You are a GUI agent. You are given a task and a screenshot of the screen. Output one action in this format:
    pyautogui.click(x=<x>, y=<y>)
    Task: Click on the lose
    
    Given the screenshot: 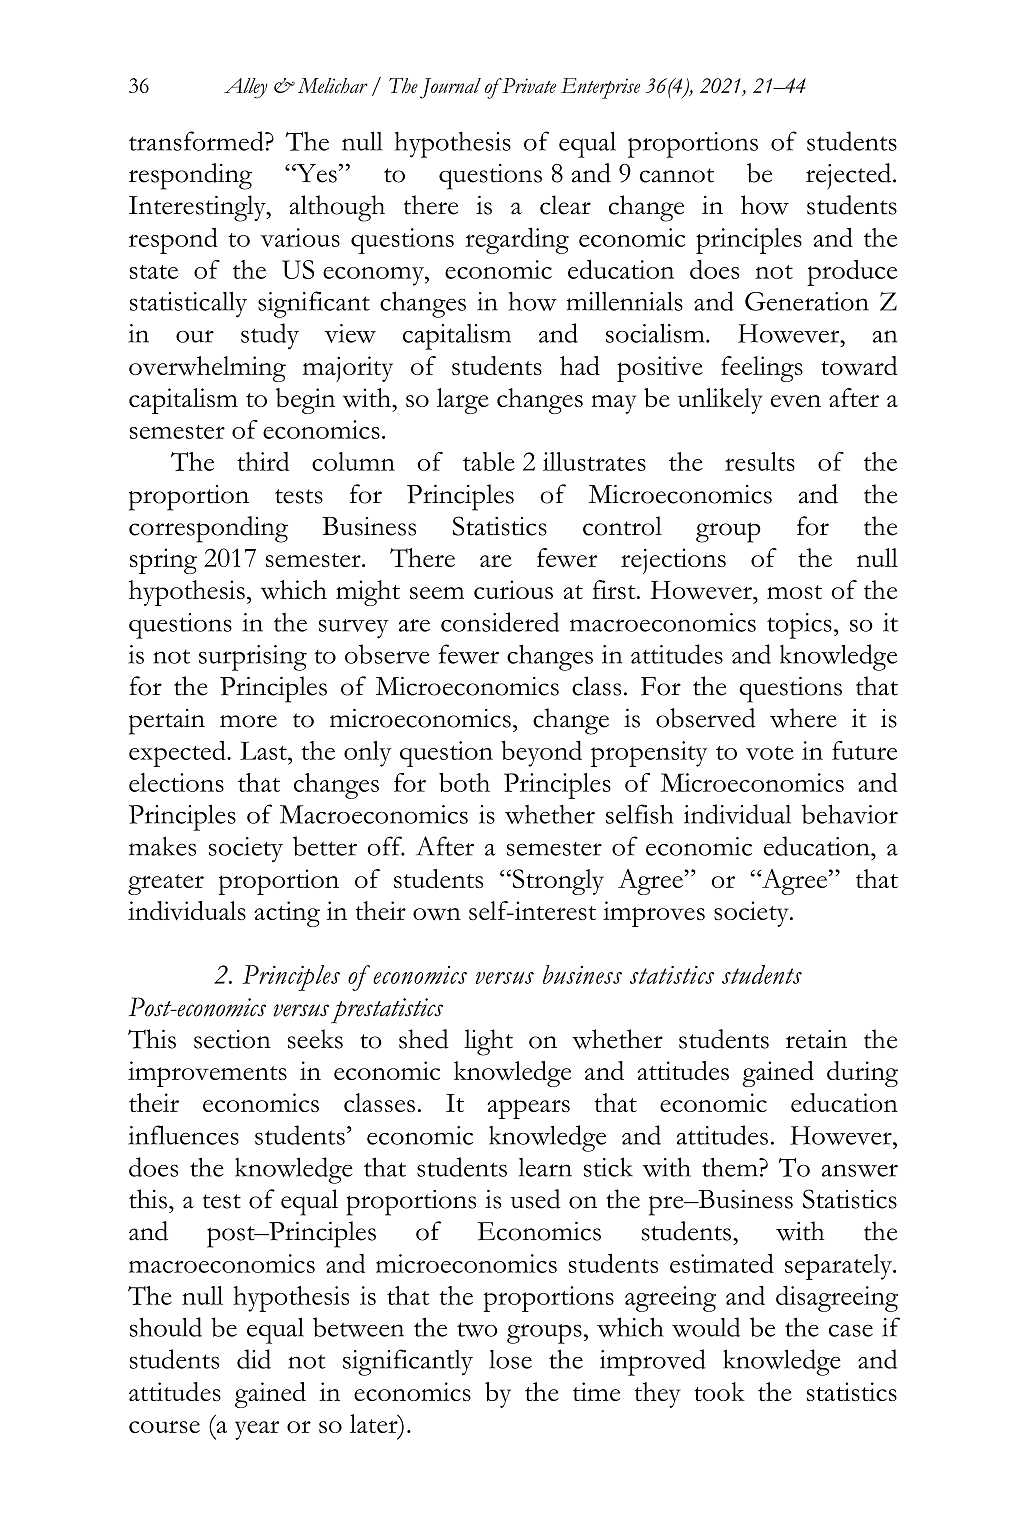 What is the action you would take?
    pyautogui.click(x=510, y=1359)
